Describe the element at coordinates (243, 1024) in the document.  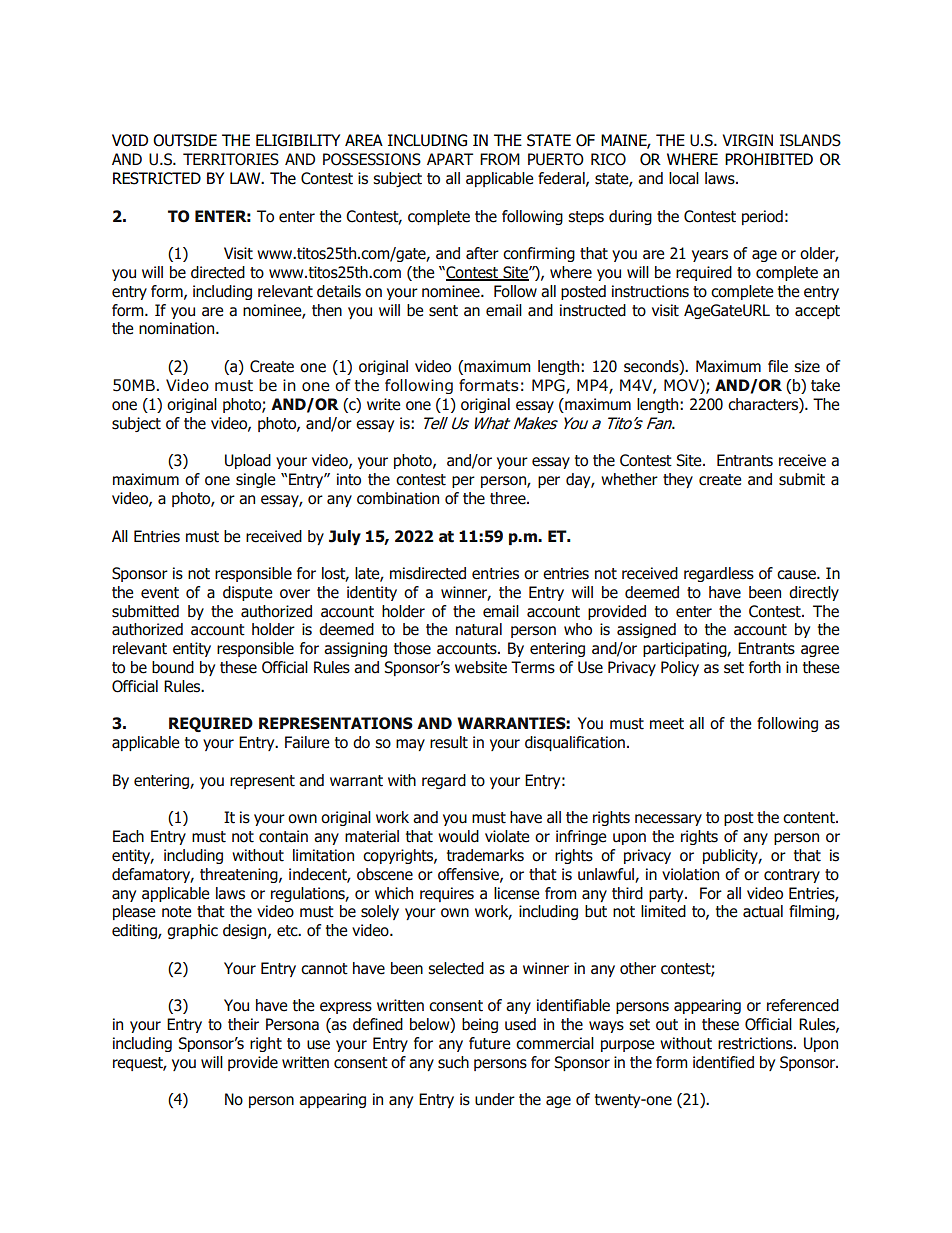
I see `their` at that location.
